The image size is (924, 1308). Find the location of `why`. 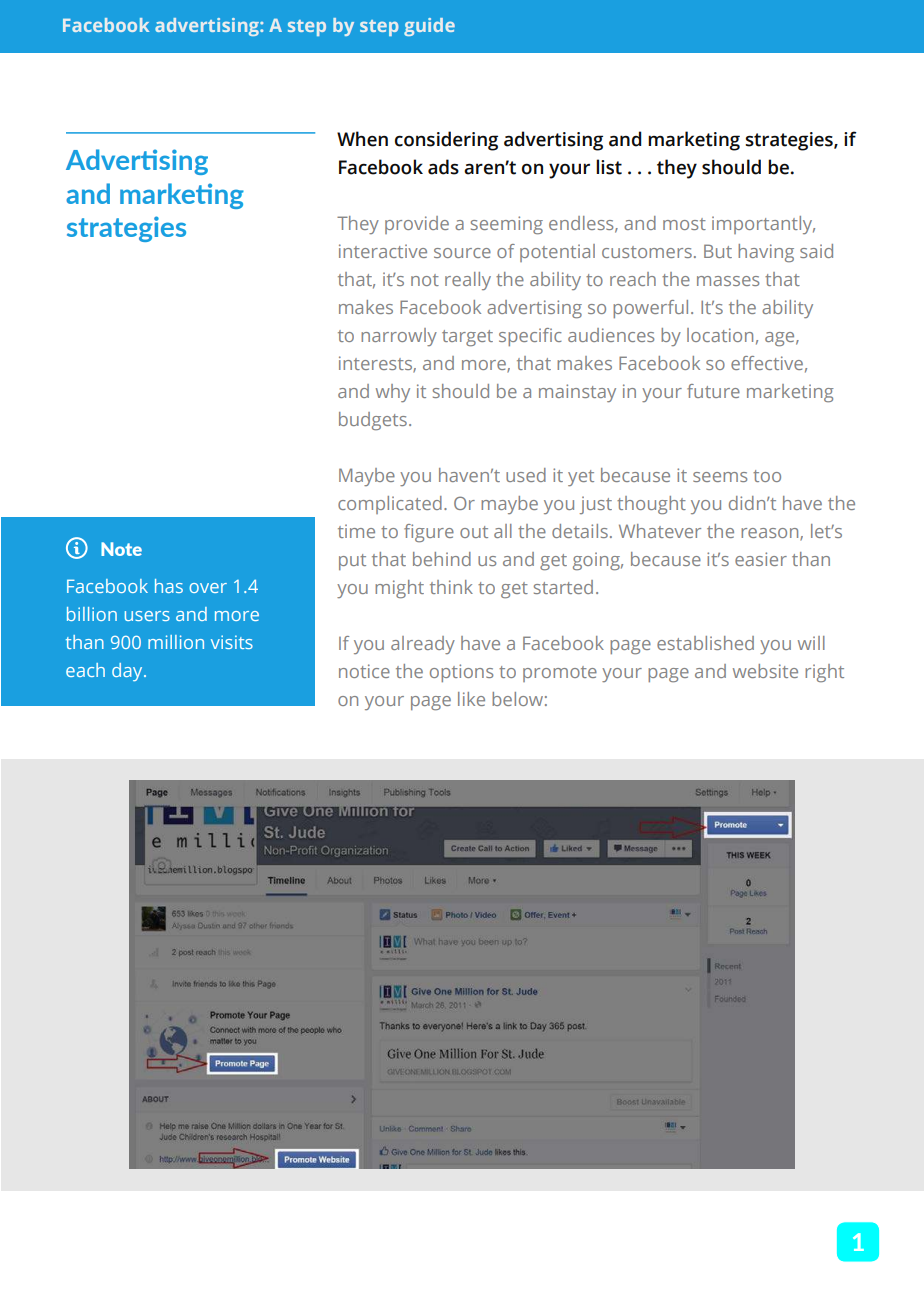

why is located at coordinates (393, 393).
